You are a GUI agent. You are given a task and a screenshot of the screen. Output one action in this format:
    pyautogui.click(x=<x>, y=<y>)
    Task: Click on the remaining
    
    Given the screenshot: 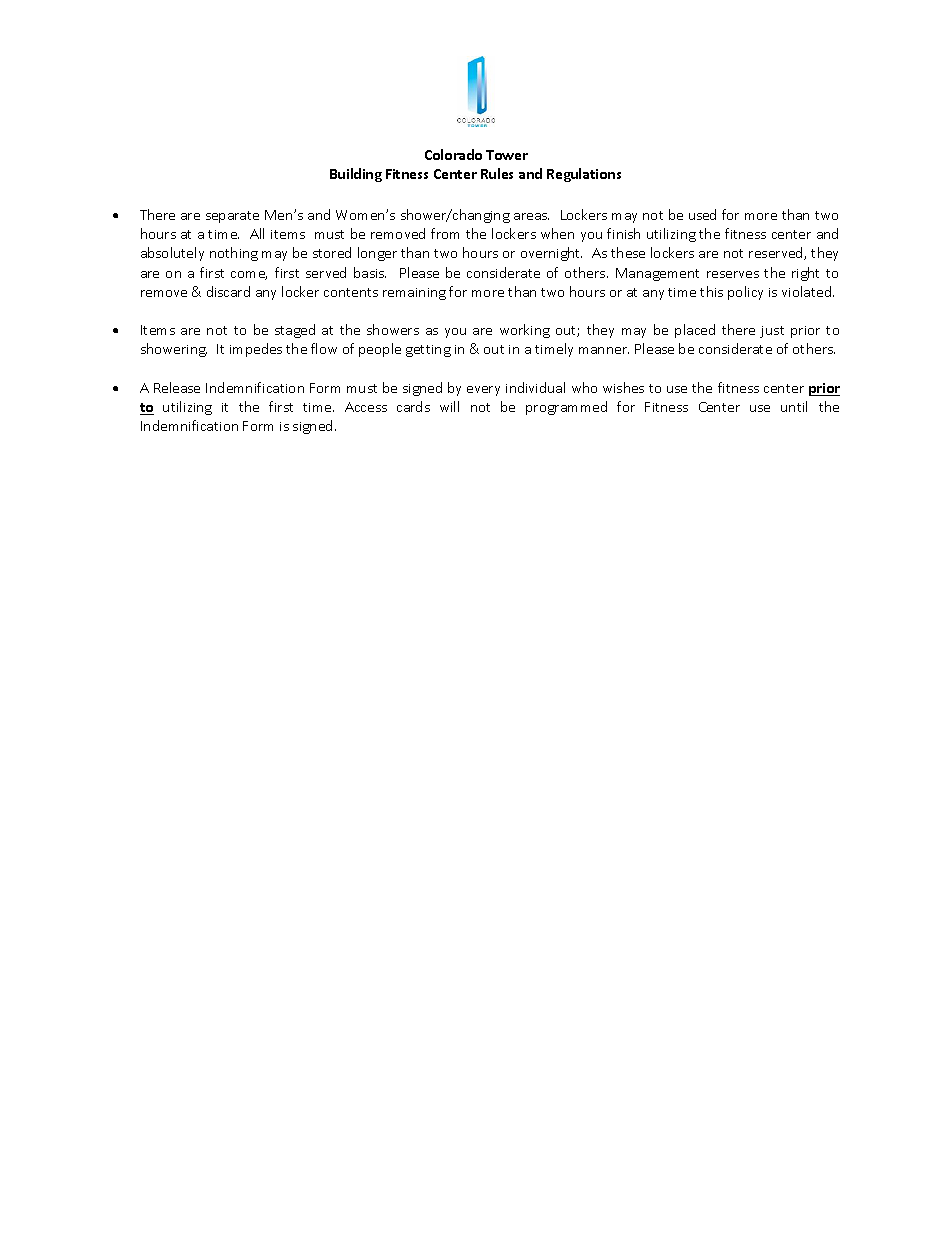 What is the action you would take?
    pyautogui.click(x=414, y=294)
